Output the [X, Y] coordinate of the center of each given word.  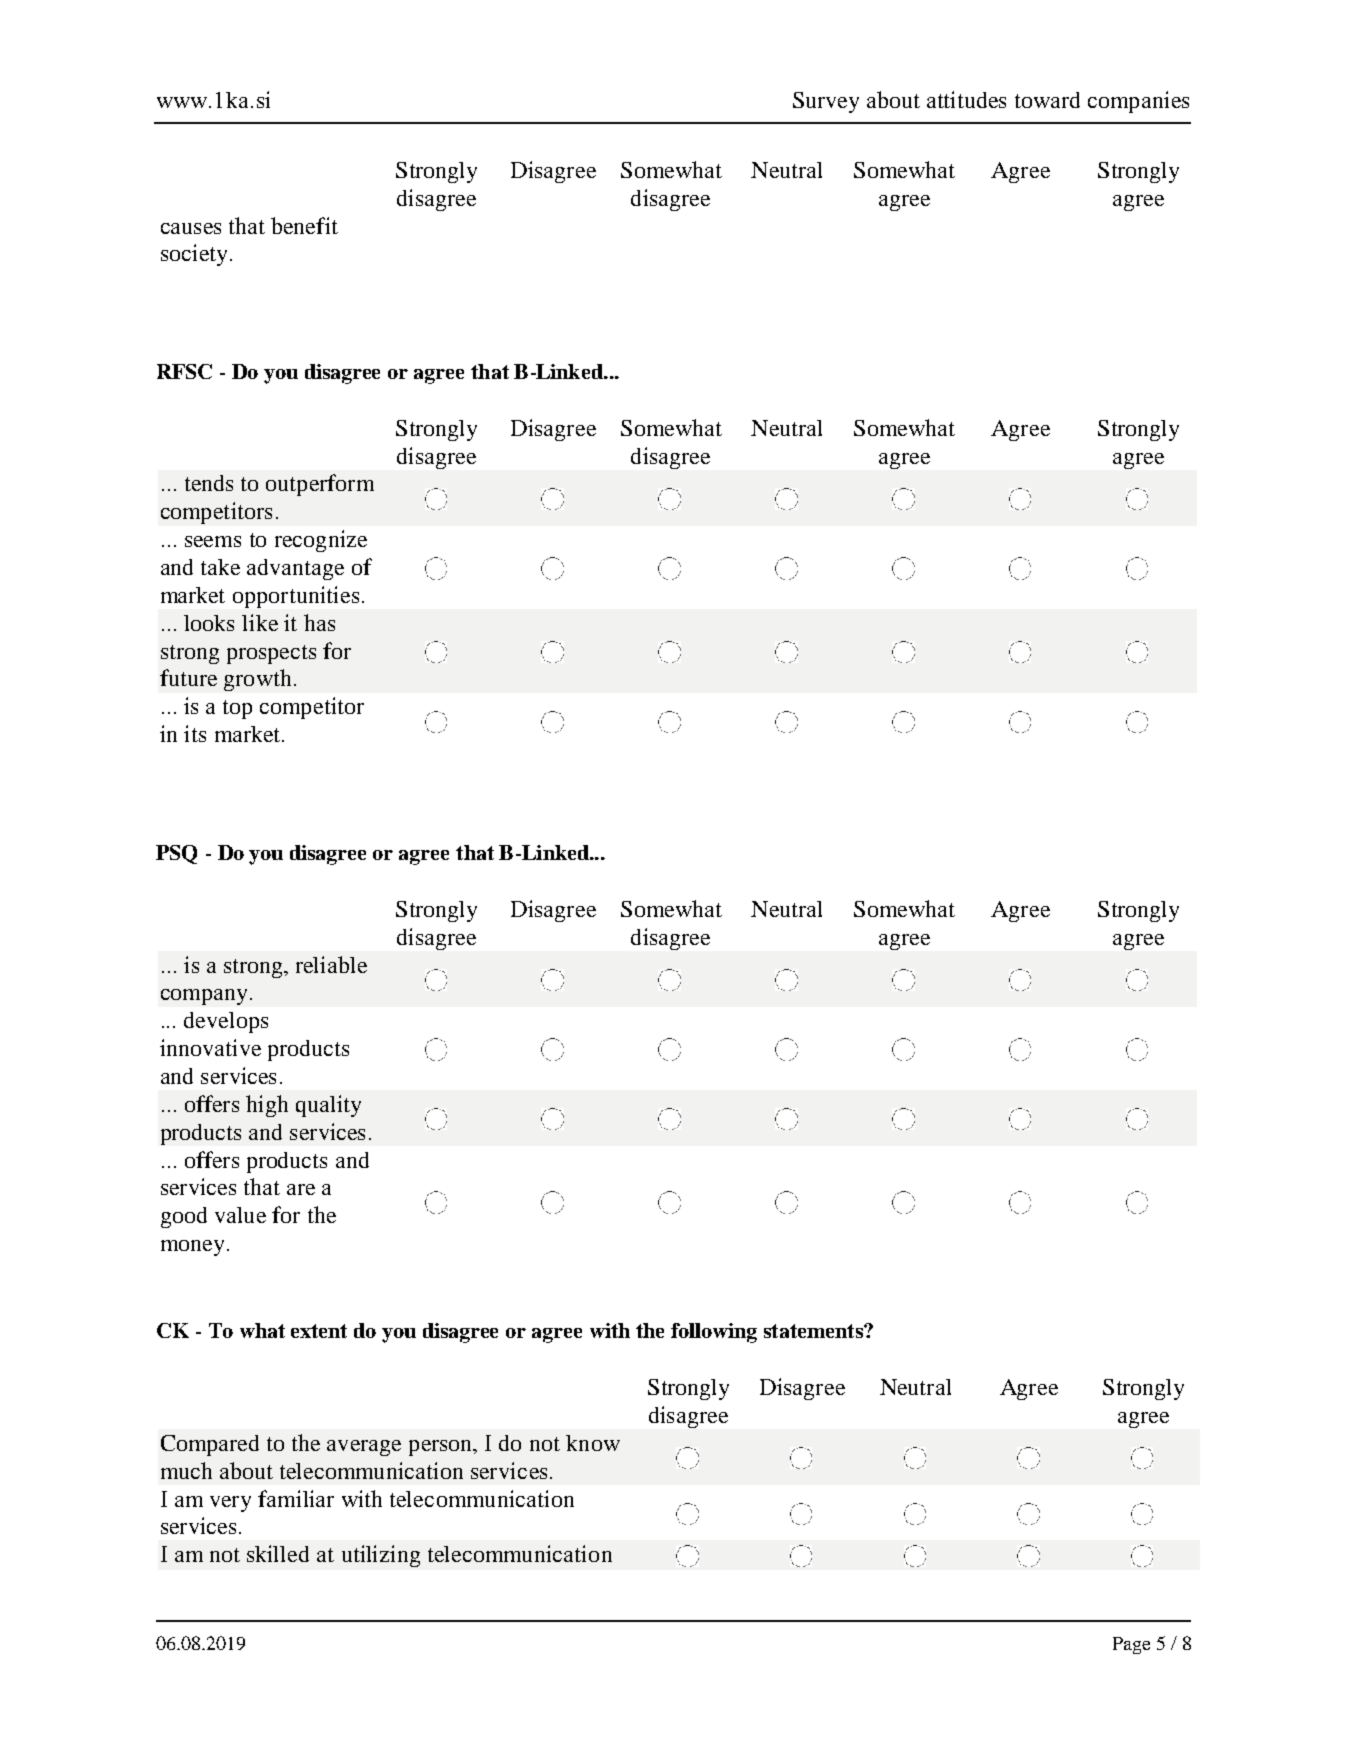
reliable [331, 964]
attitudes [966, 99]
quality [328, 1106]
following [714, 1333]
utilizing [381, 1556]
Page [1131, 1645]
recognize [321, 541]
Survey [826, 102]
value [240, 1215]
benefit [304, 225]
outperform [320, 485]
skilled [278, 1553]
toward [1047, 100]
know [593, 1443]
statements [814, 1331]
